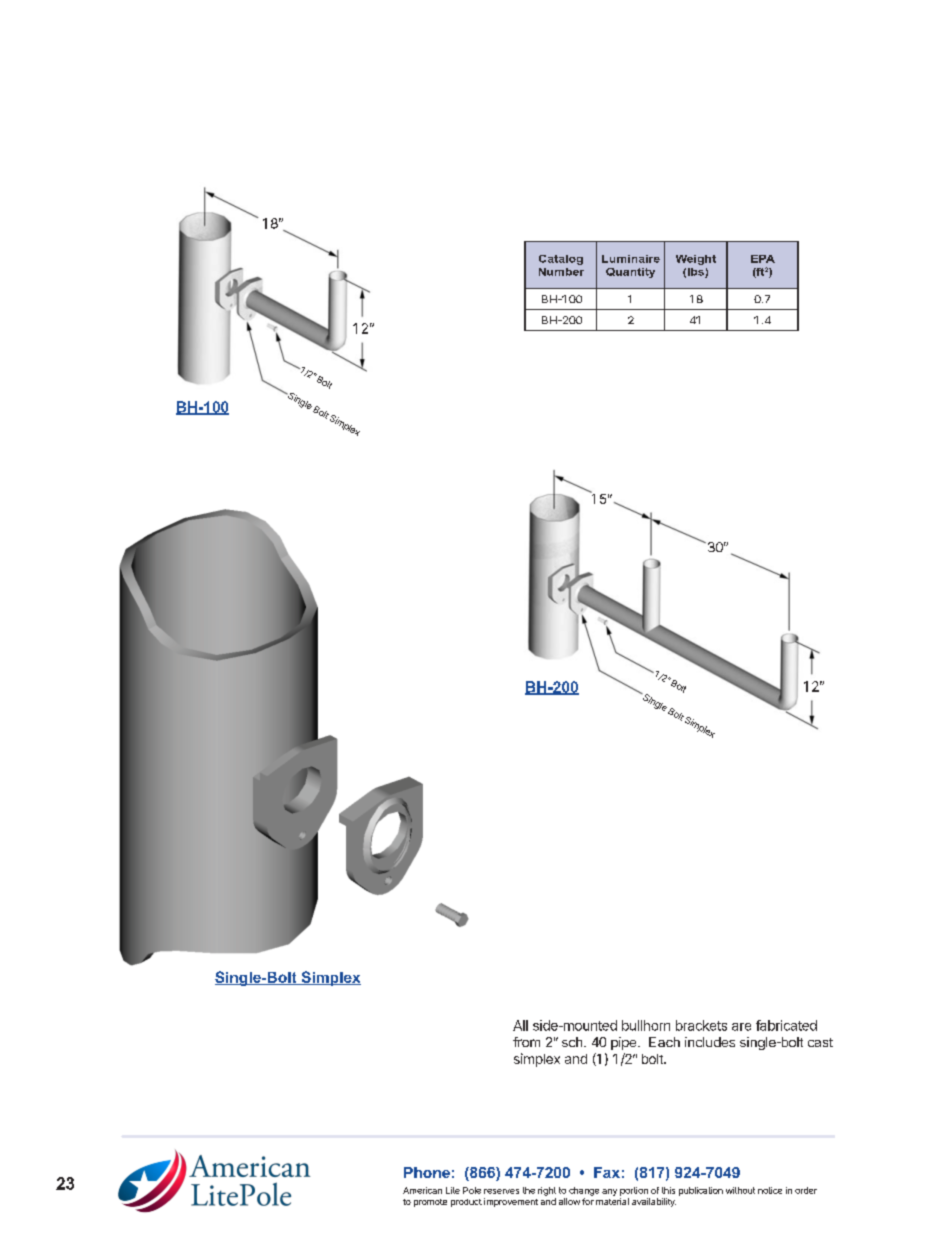 This screenshot has width=952, height=1233. Describe the element at coordinates (526, 1042) in the screenshot. I see `from` at that location.
